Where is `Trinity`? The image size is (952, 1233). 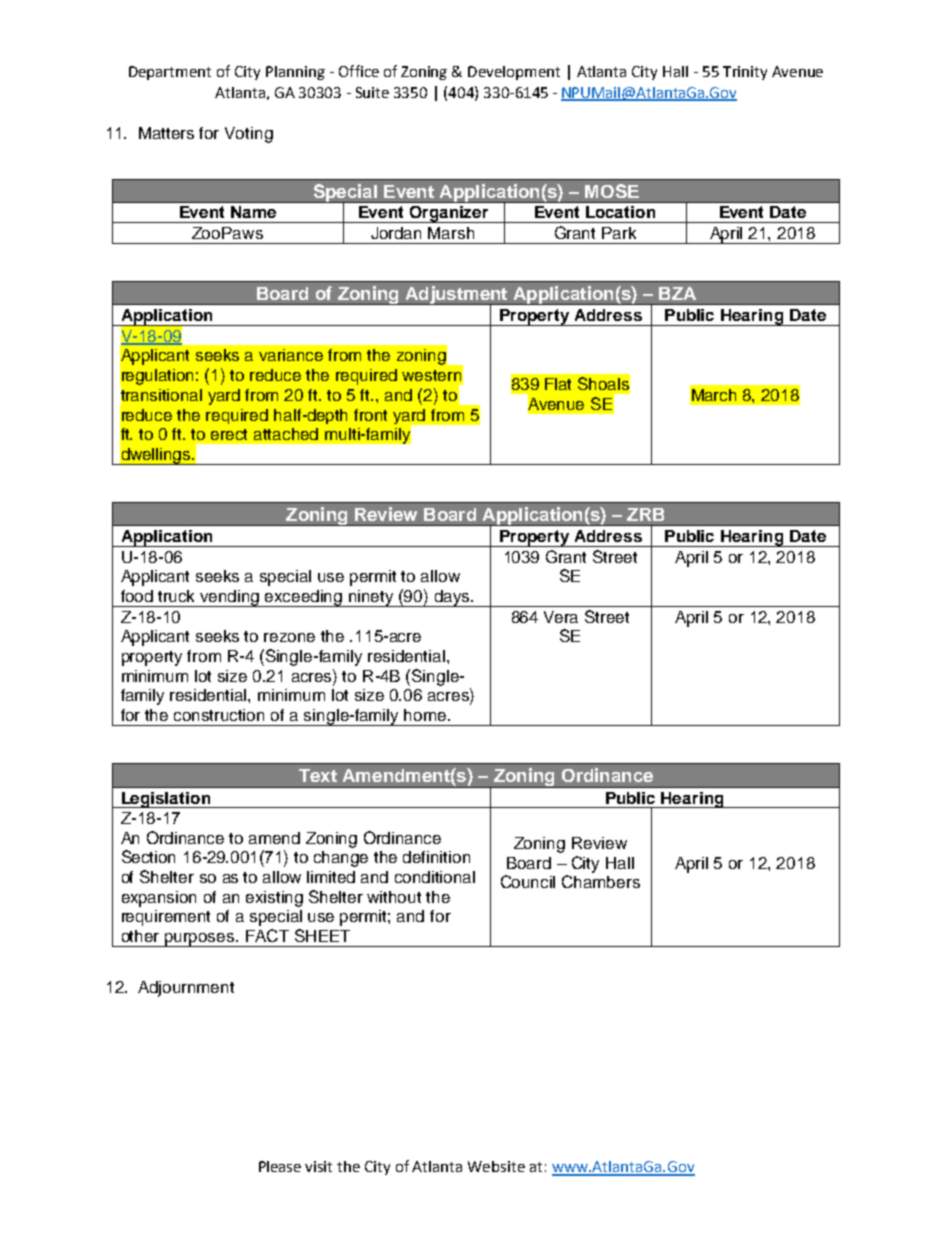
Trinity is located at coordinates (745, 73).
